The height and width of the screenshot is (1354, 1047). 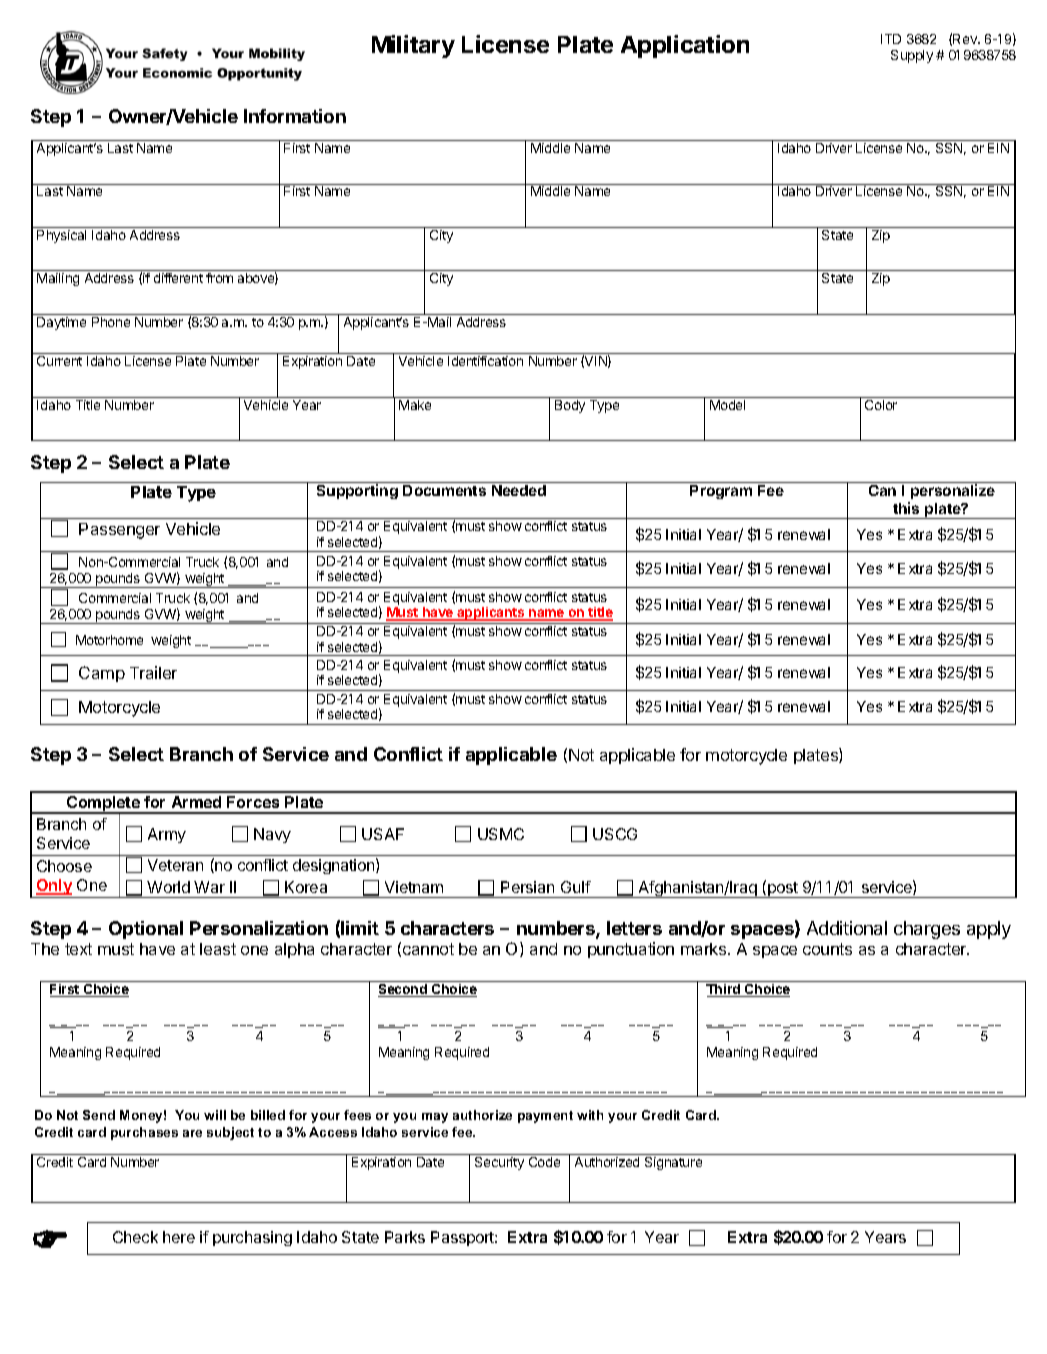 I want to click on Army, so click(x=167, y=835).
